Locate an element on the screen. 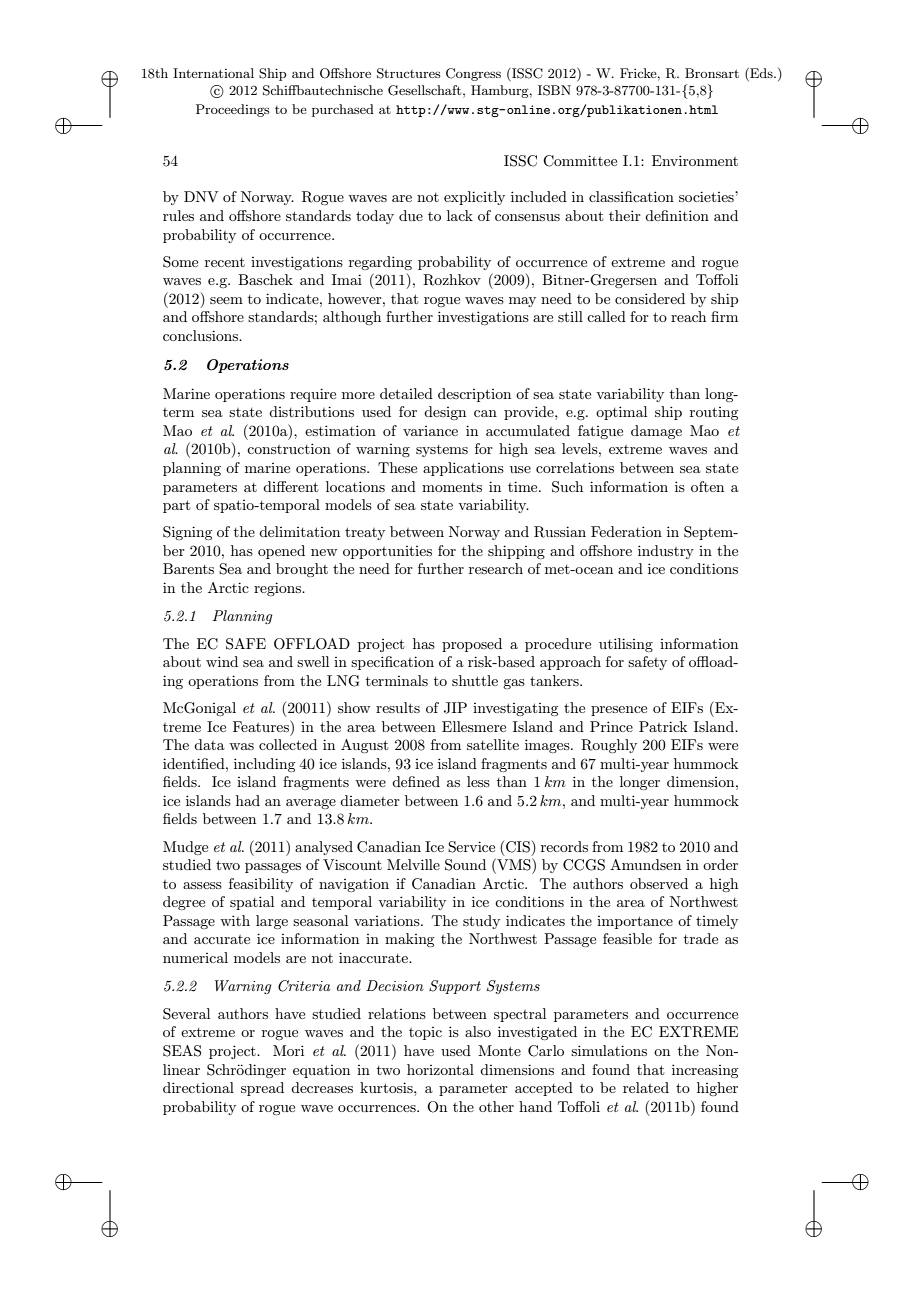 The image size is (924, 1308). research is located at coordinates (496, 568).
